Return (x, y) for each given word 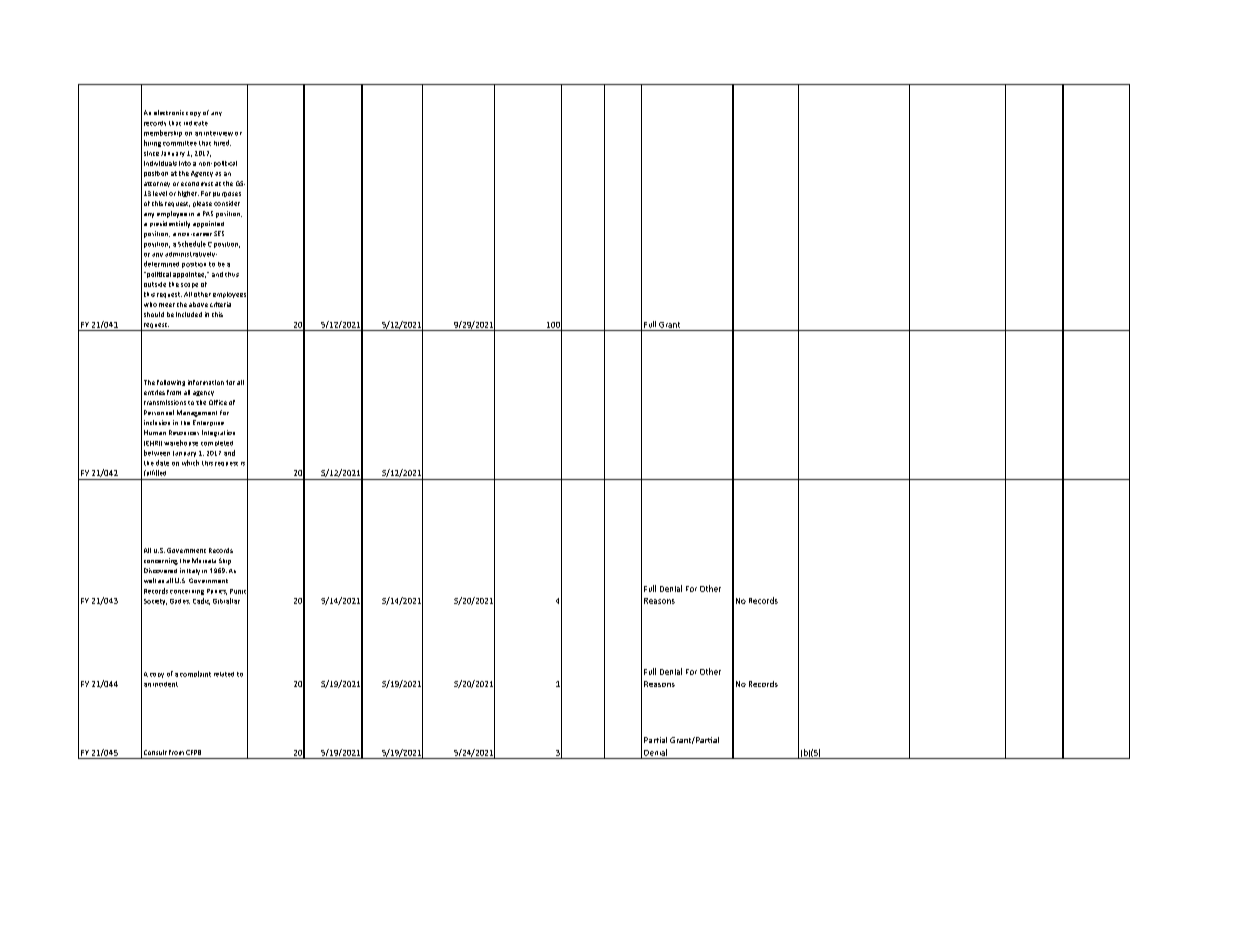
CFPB (193, 752)
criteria (220, 304)
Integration (218, 433)
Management (197, 413)
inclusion (157, 422)
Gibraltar (226, 601)
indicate (196, 123)
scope (189, 285)
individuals (160, 163)
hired (222, 143)
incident (165, 684)
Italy (193, 572)
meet (167, 305)
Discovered (160, 570)
